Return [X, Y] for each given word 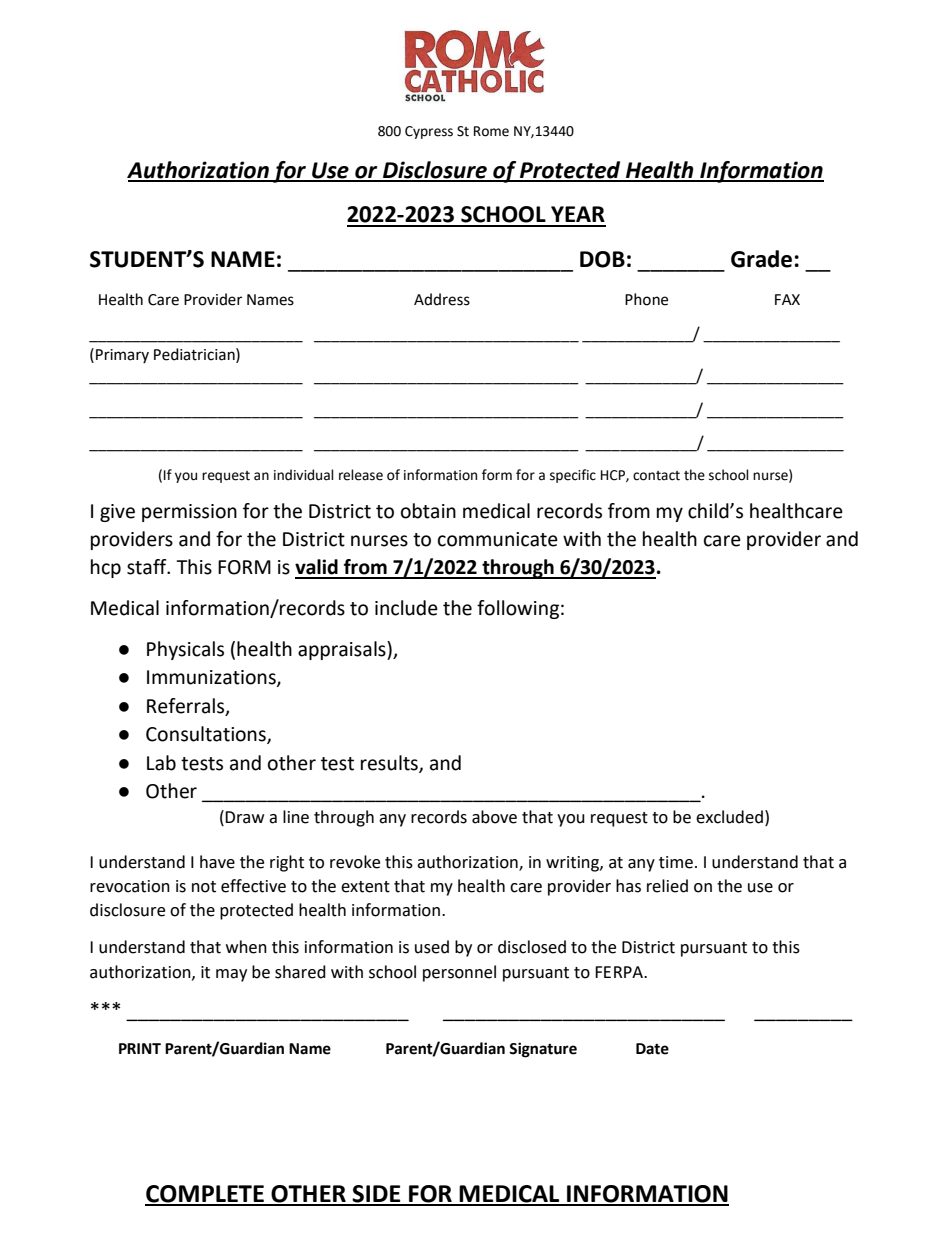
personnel [459, 973]
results [390, 763]
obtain [428, 511]
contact [656, 476]
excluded [729, 817]
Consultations [207, 735]
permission [189, 513]
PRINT [140, 1048]
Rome [491, 131]
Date [652, 1049]
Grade [761, 259]
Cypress [429, 132]
